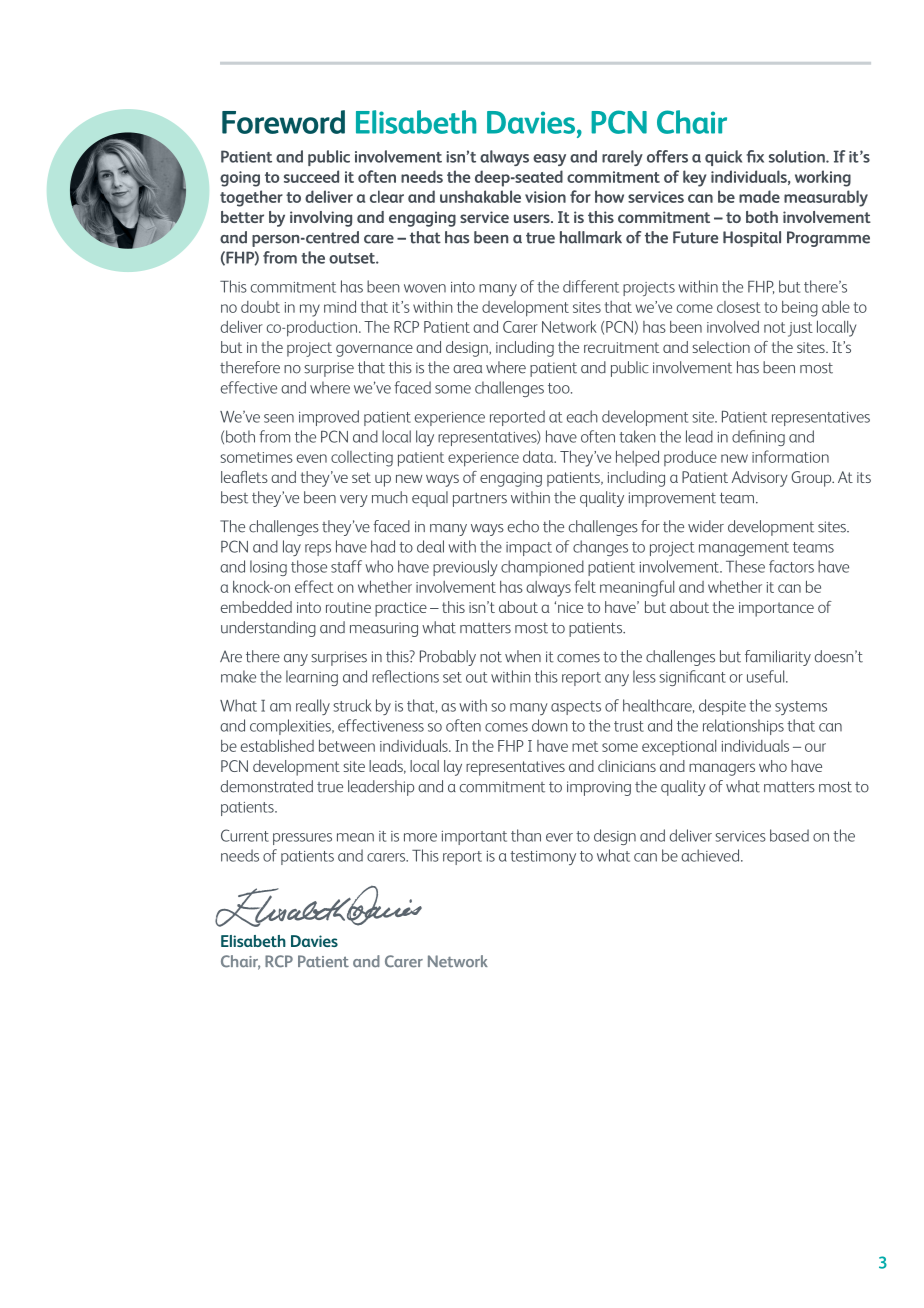 This document has height=1308, width=924. What do you see at coordinates (559, 837) in the document?
I see `ever` at bounding box center [559, 837].
